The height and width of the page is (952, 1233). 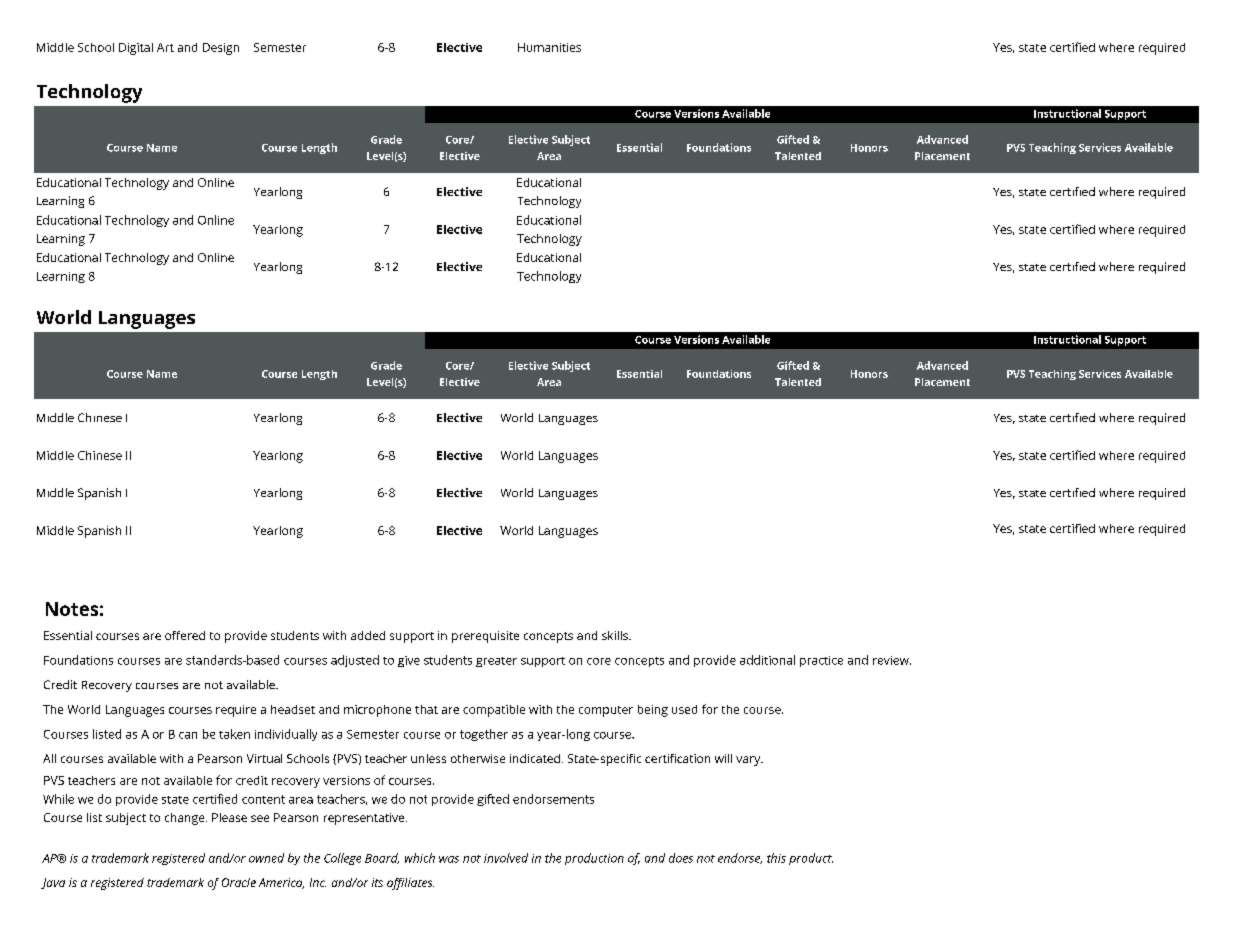 I want to click on additional, so click(x=767, y=660).
